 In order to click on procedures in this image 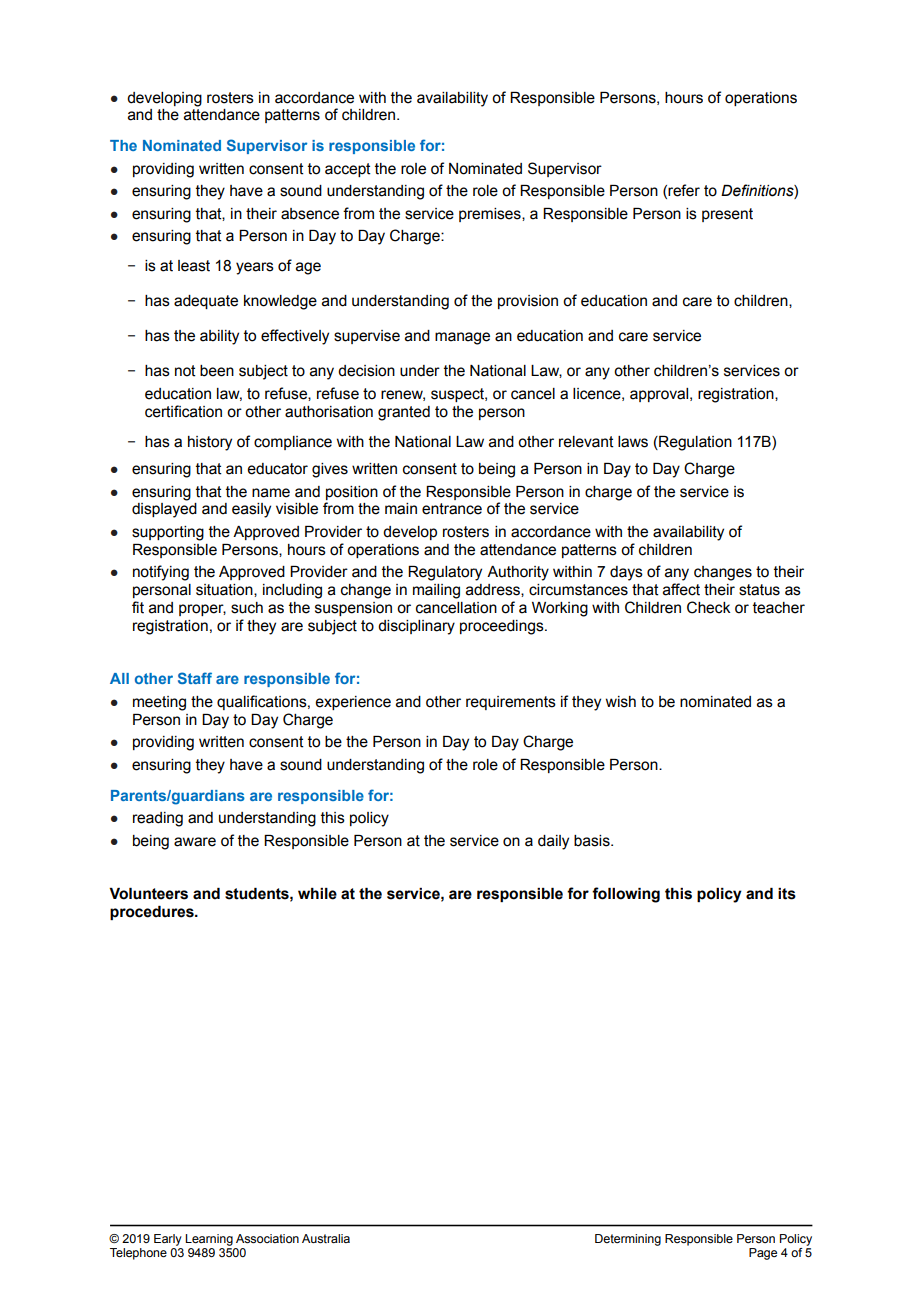, I will do `click(153, 913)`.
